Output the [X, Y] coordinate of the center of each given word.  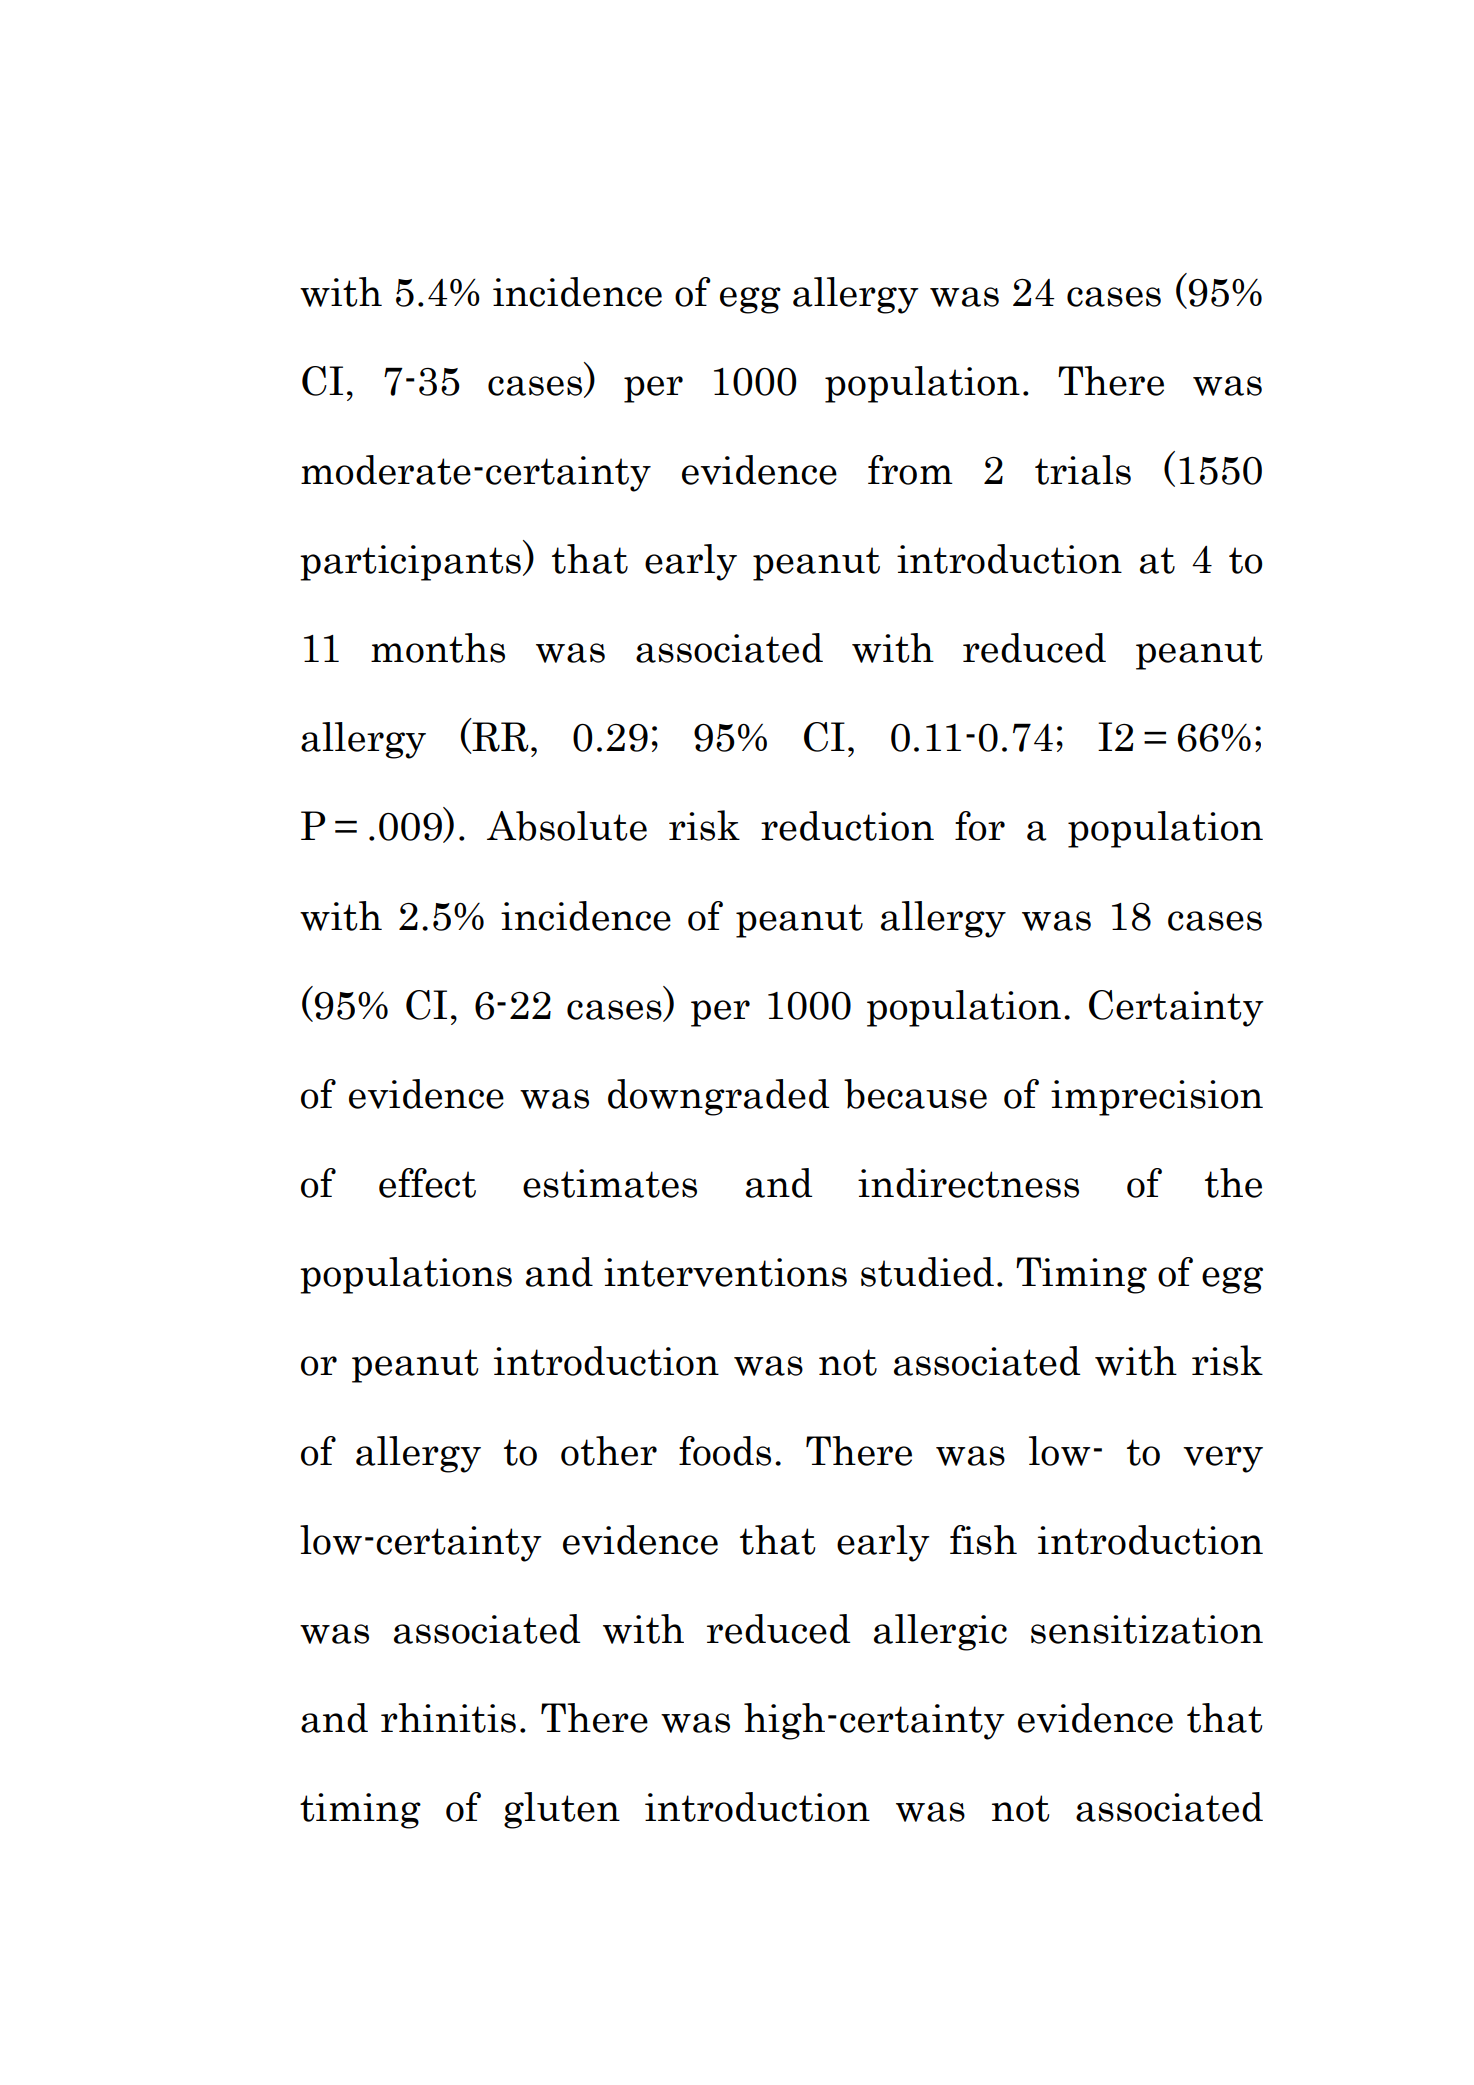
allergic [940, 1632]
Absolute [567, 826]
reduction [847, 826]
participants [410, 563]
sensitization [1147, 1629]
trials [1083, 470]
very [1223, 1459]
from [910, 470]
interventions [725, 1272]
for [980, 826]
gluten [562, 1810]
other [609, 1451]
